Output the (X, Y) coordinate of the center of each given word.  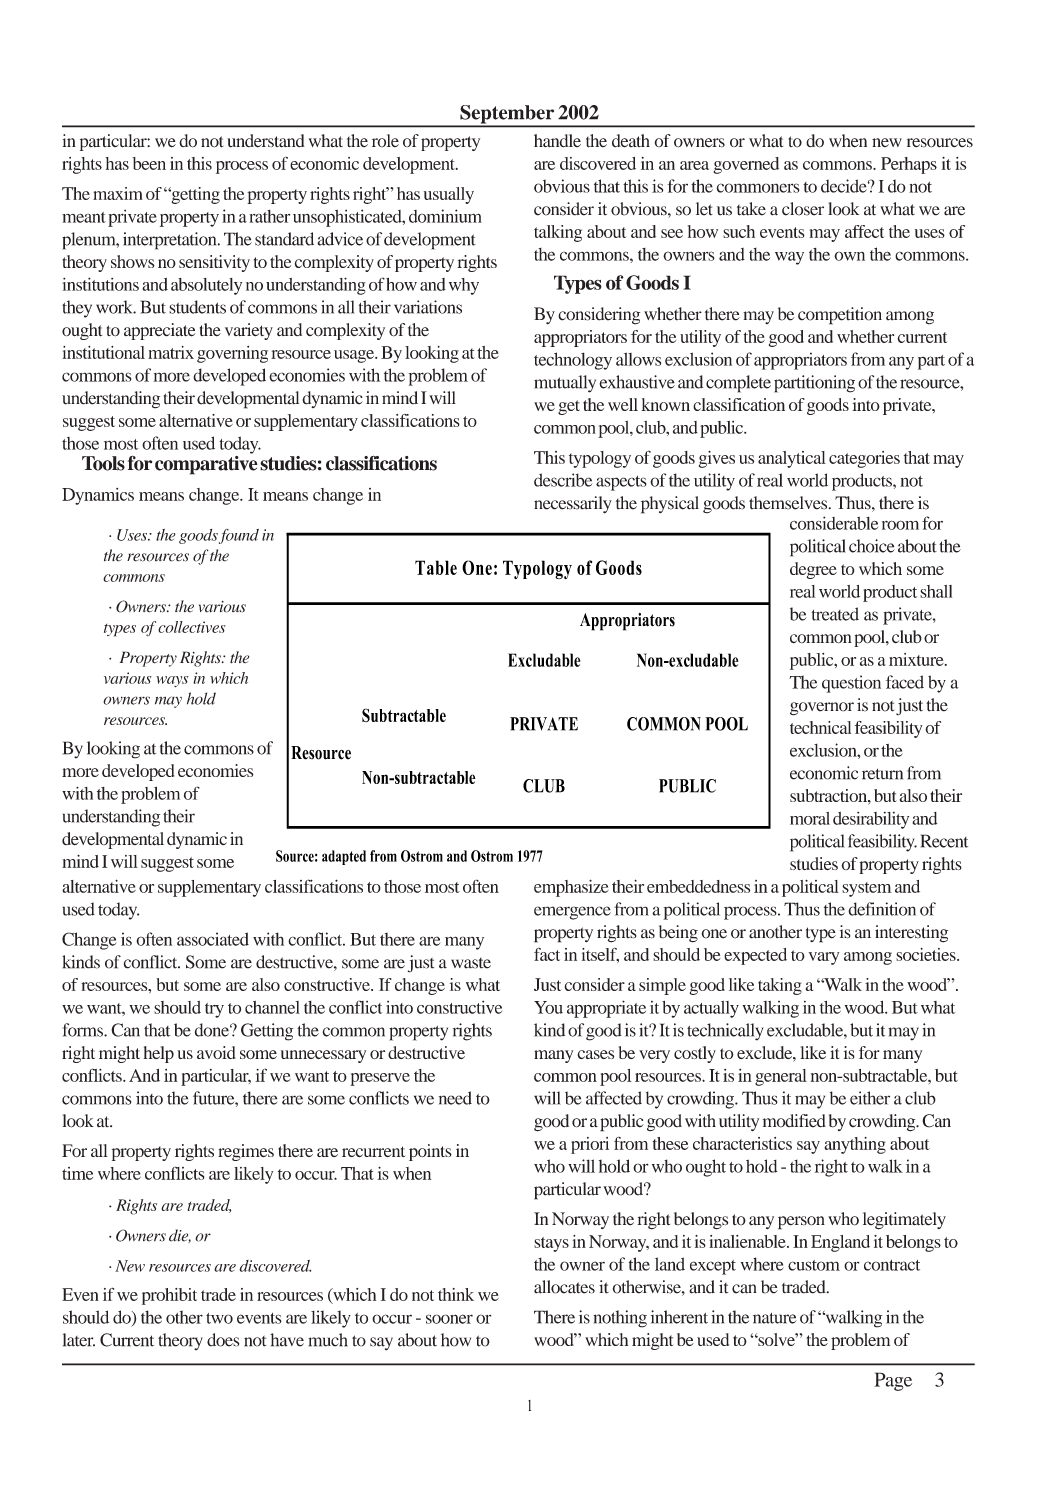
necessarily (573, 505)
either (870, 1098)
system (867, 889)
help (159, 1054)
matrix (171, 352)
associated (213, 939)
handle (557, 141)
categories (864, 459)
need (455, 1098)
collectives (192, 627)
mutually (565, 384)
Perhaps (909, 165)
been (149, 163)
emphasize (571, 888)
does (223, 1340)
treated (835, 614)
